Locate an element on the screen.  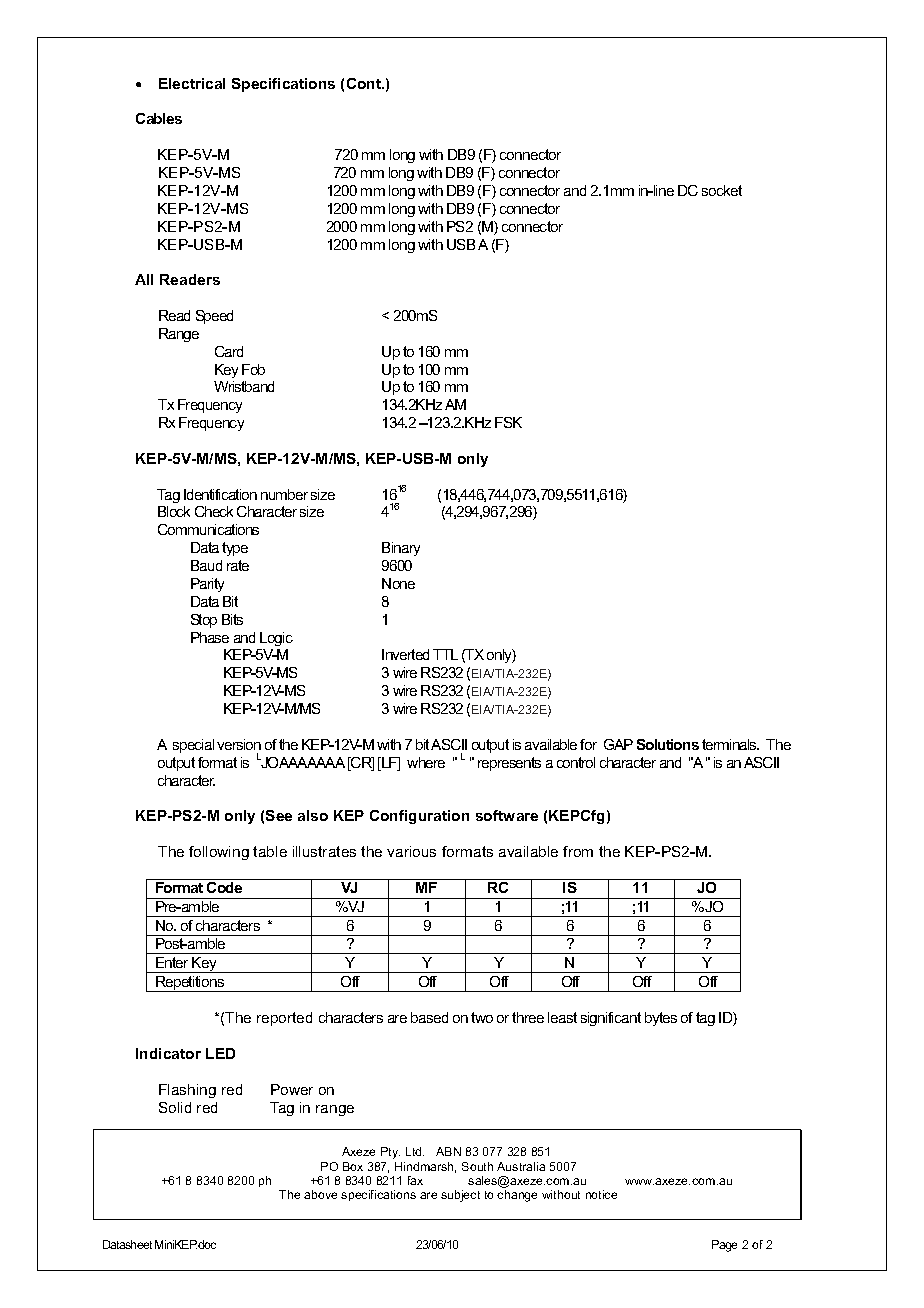
Cables is located at coordinates (159, 118).
